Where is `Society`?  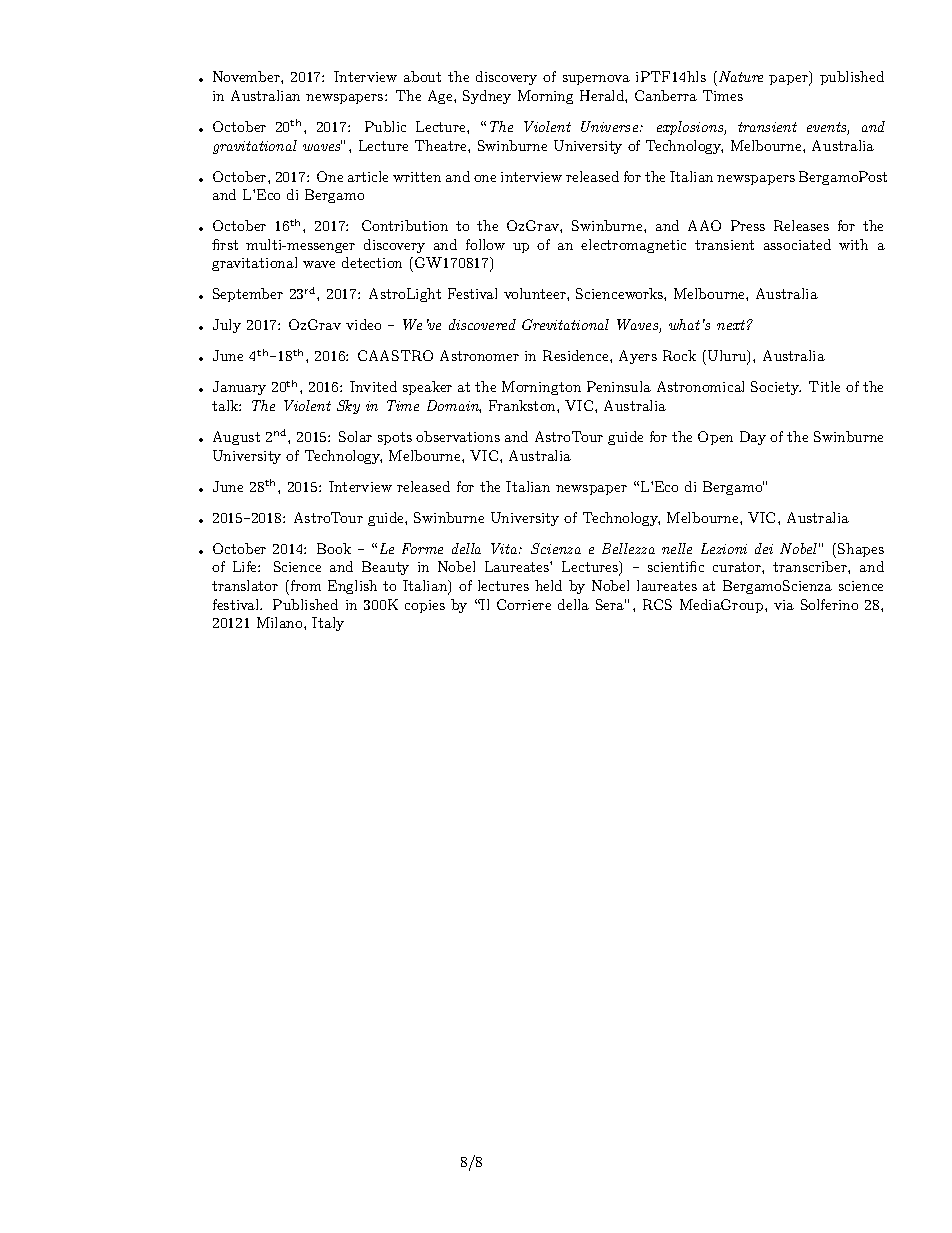 Society is located at coordinates (776, 388).
